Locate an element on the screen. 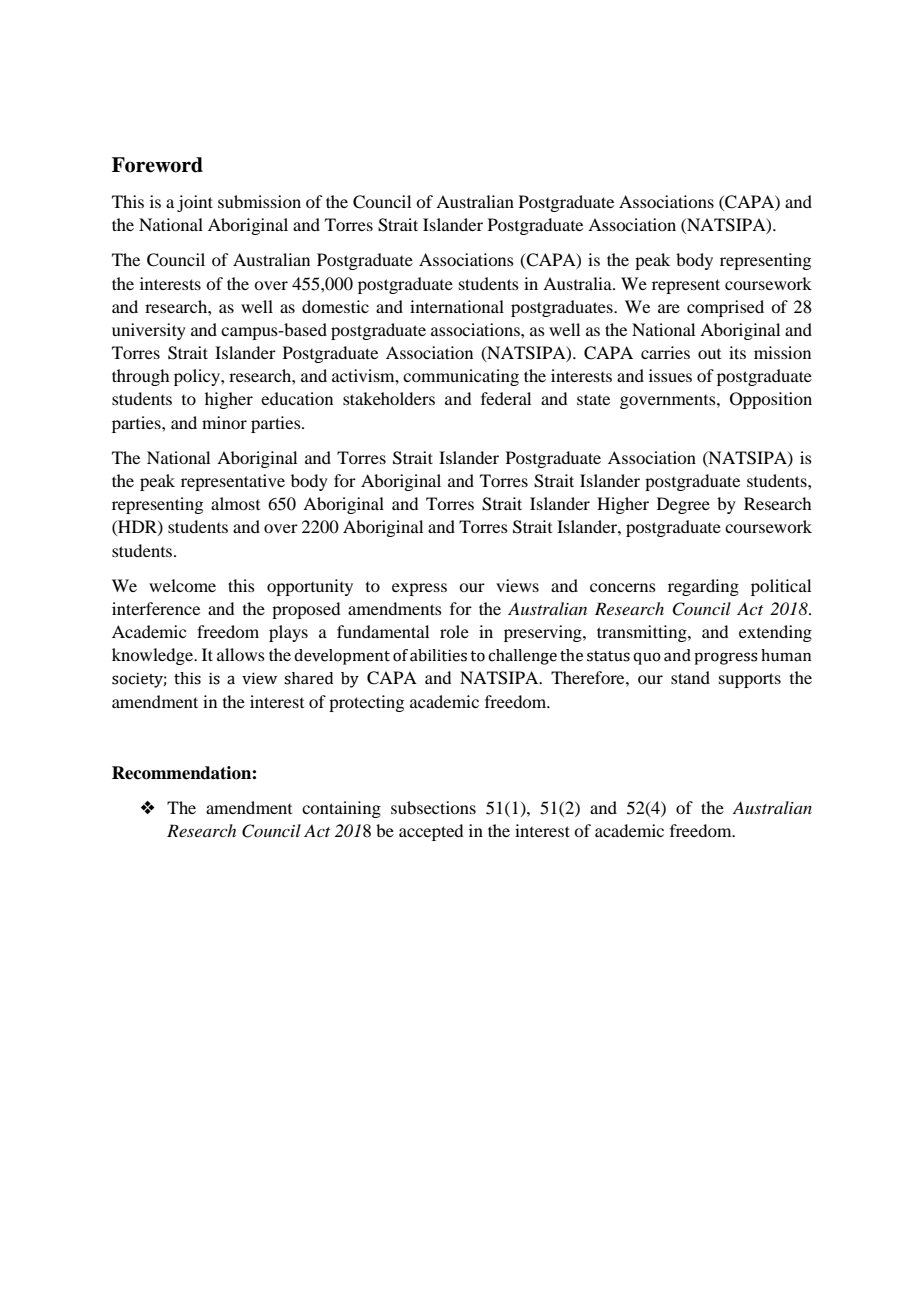 The width and height of the screenshot is (924, 1307). comprised is located at coordinates (725, 308).
